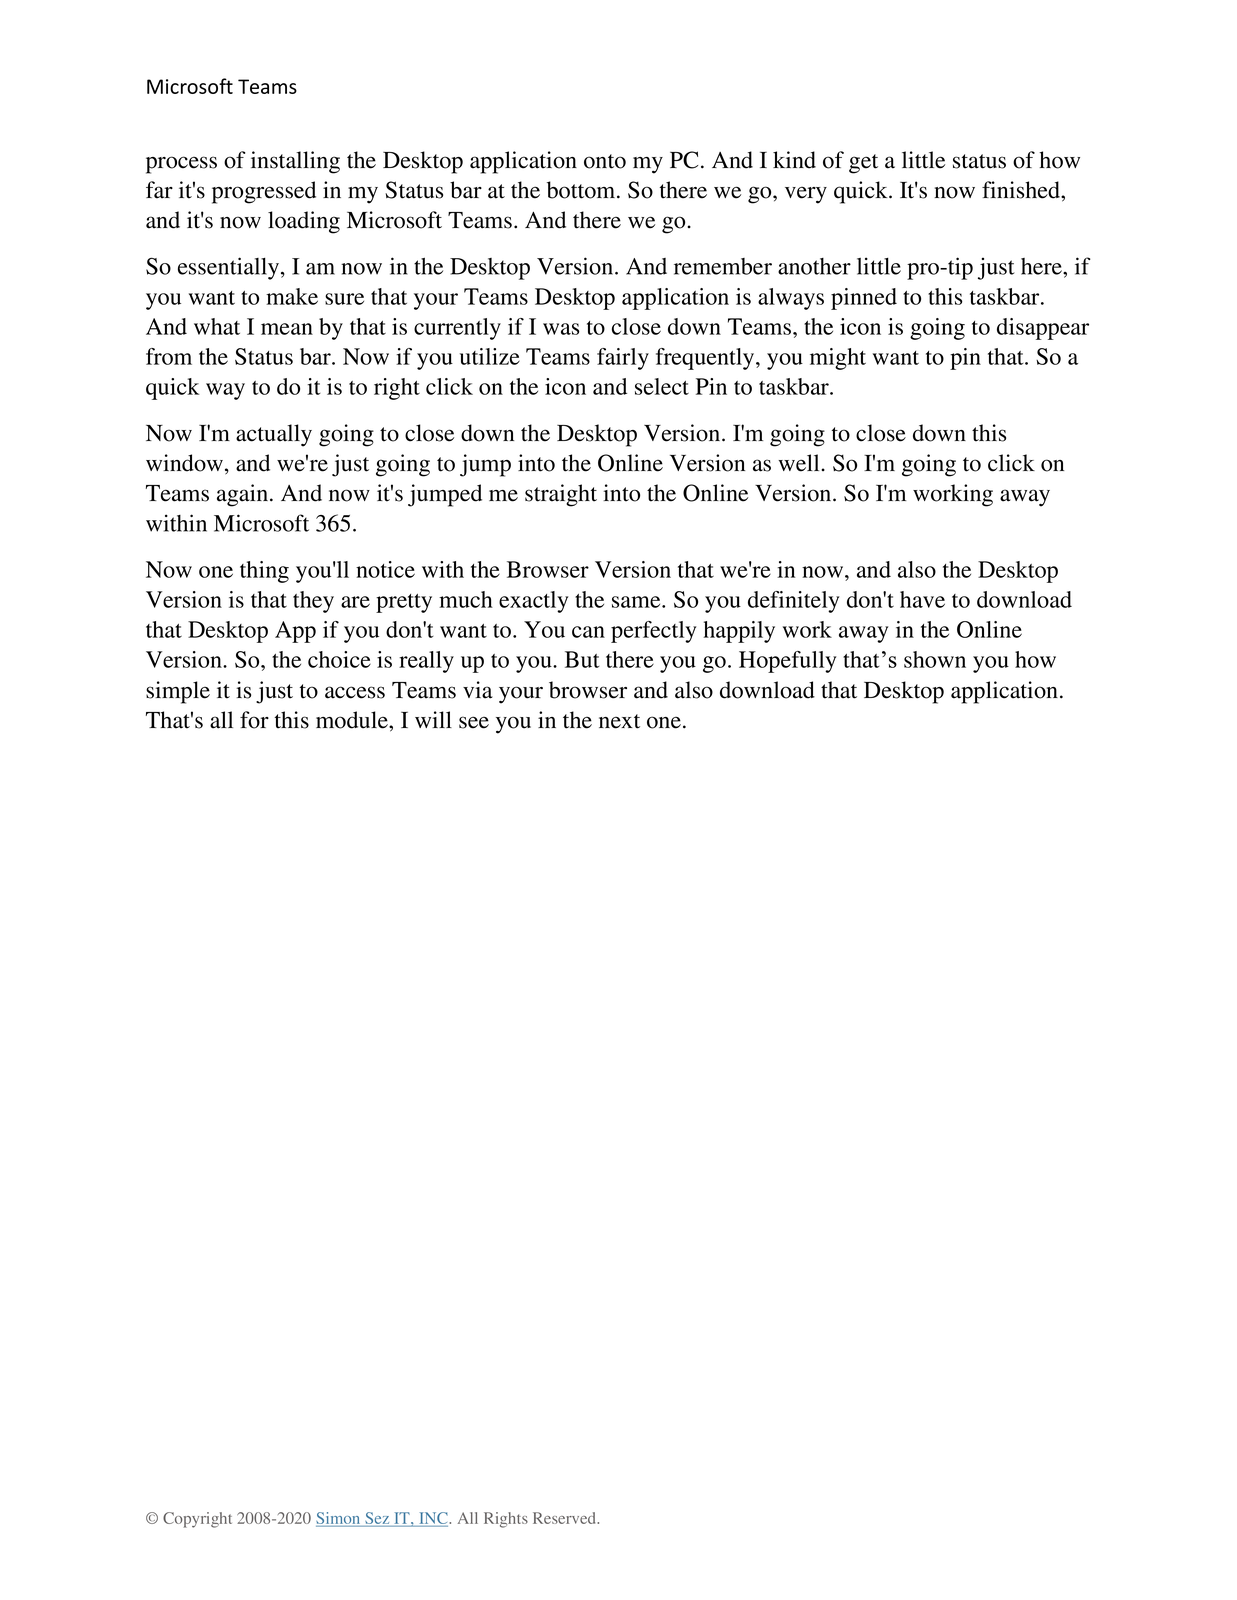 The image size is (1237, 1600). I want to click on get, so click(863, 164).
